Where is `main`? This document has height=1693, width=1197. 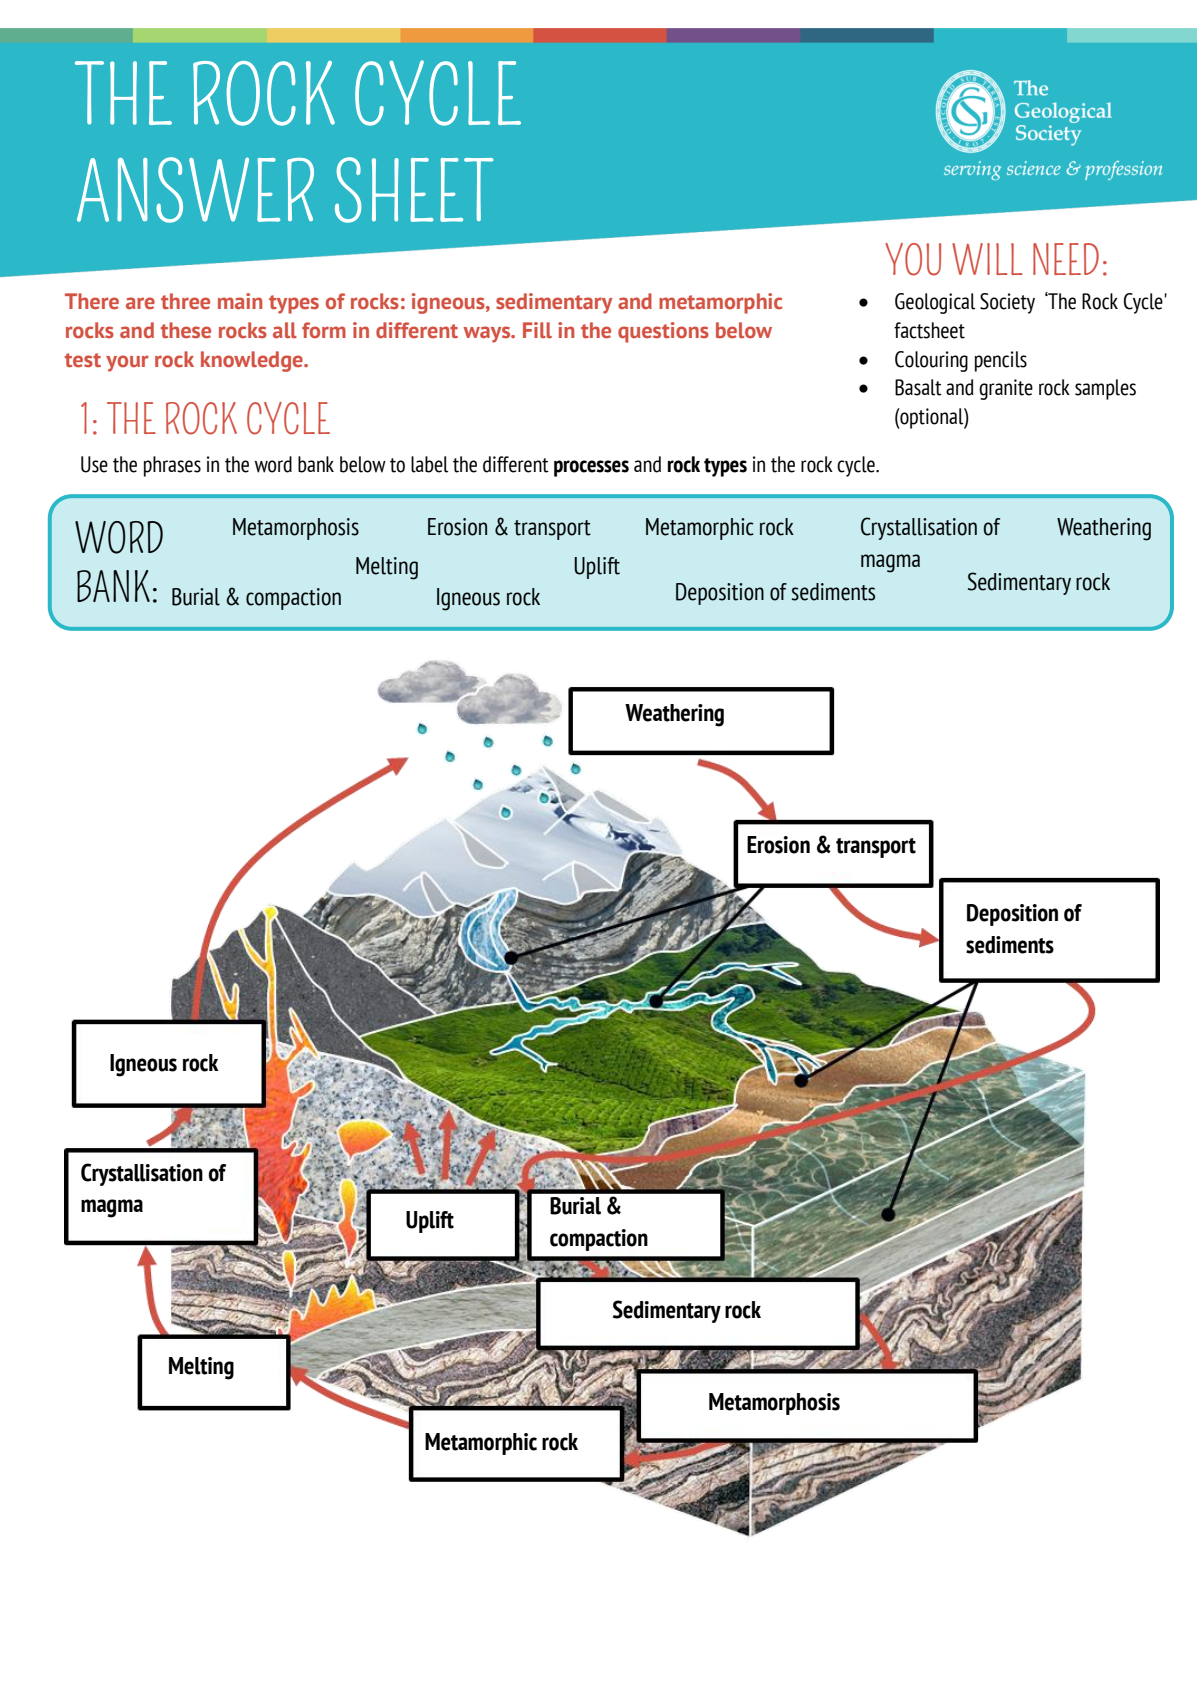 main is located at coordinates (240, 301).
